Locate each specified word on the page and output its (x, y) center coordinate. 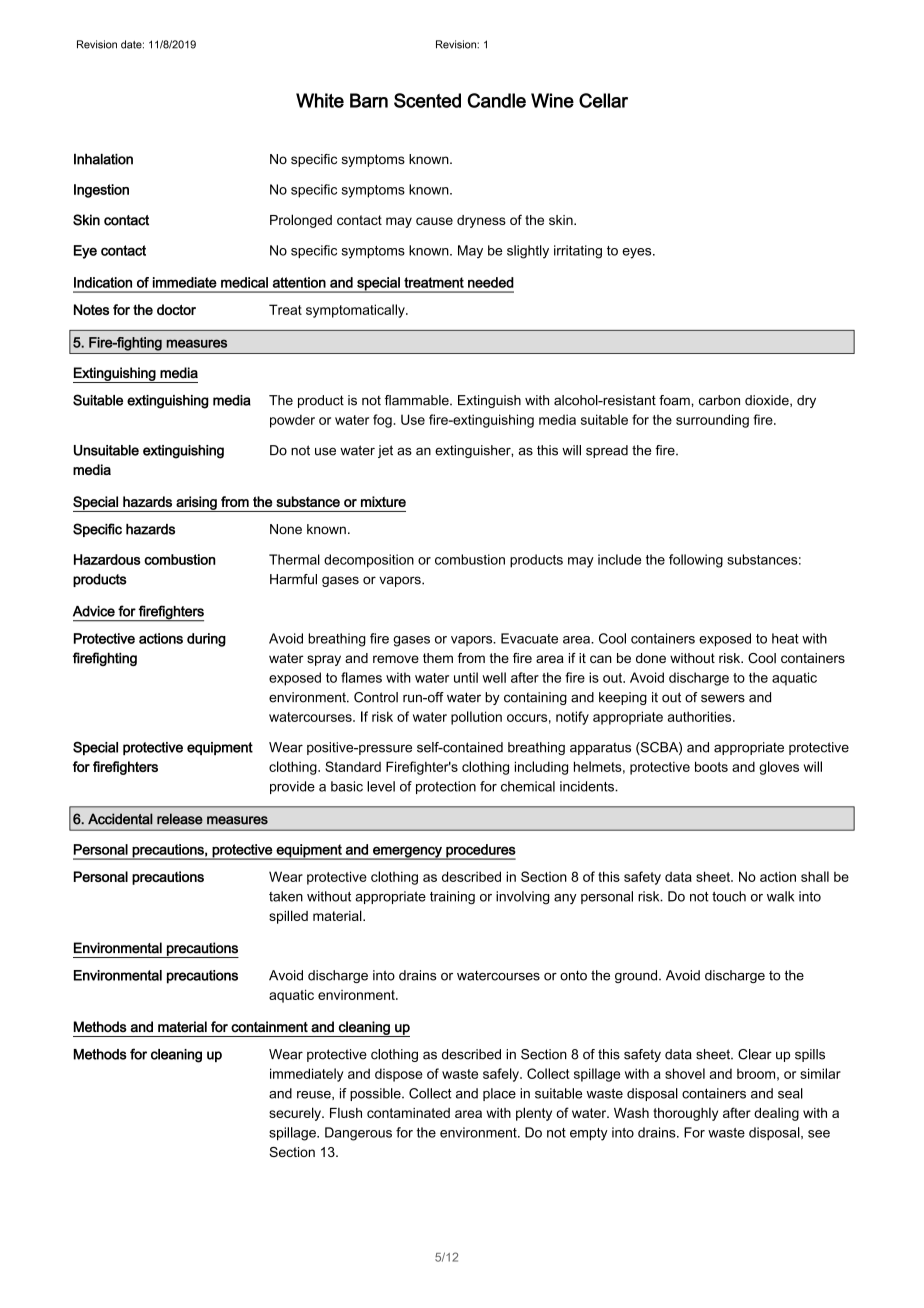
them (438, 658)
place (499, 1094)
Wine (552, 100)
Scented (427, 100)
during (206, 640)
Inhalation (103, 159)
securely (296, 1114)
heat (785, 638)
